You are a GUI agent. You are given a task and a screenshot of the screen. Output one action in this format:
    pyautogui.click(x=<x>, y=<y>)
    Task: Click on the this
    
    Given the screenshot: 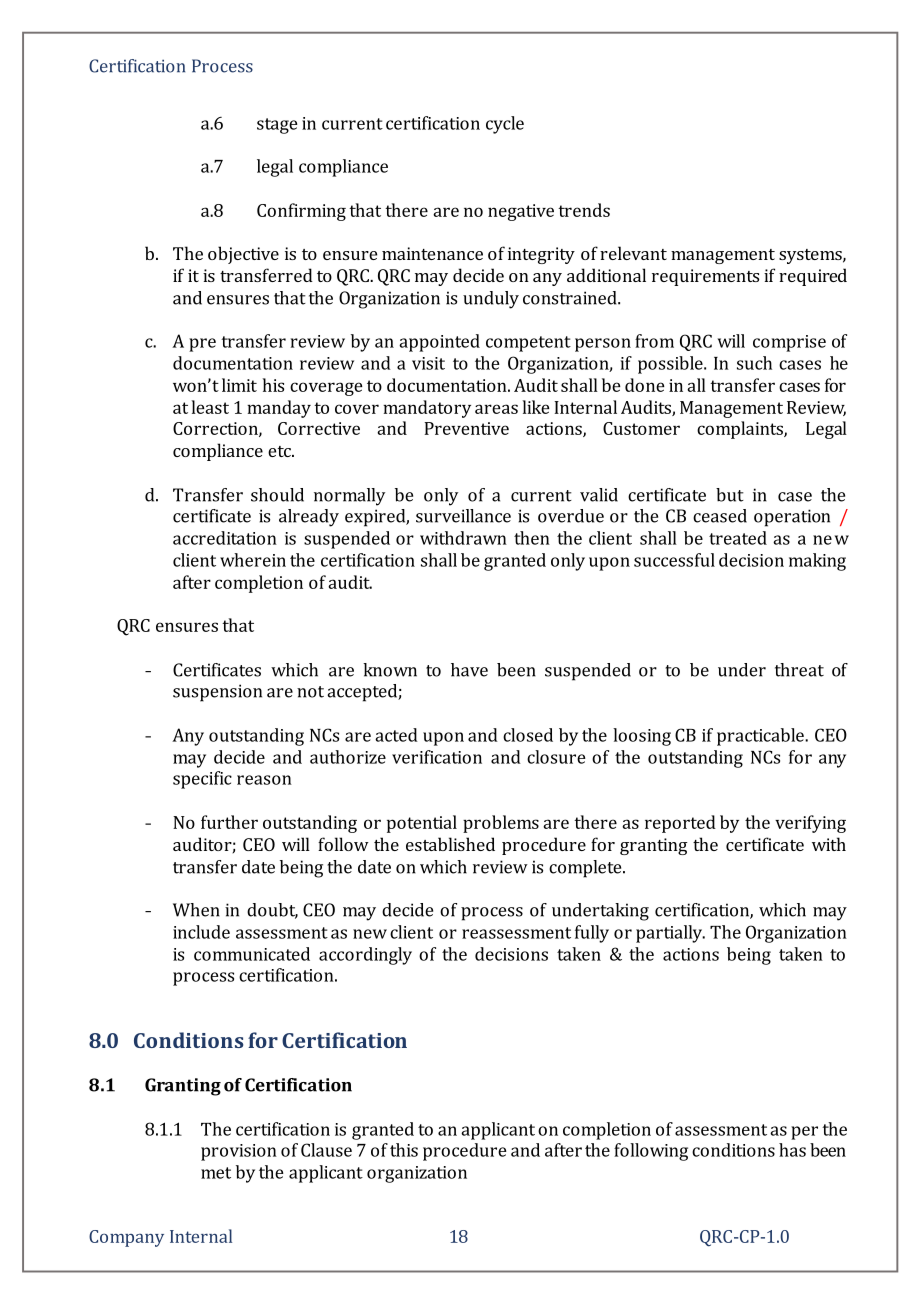 What is the action you would take?
    pyautogui.click(x=404, y=1150)
